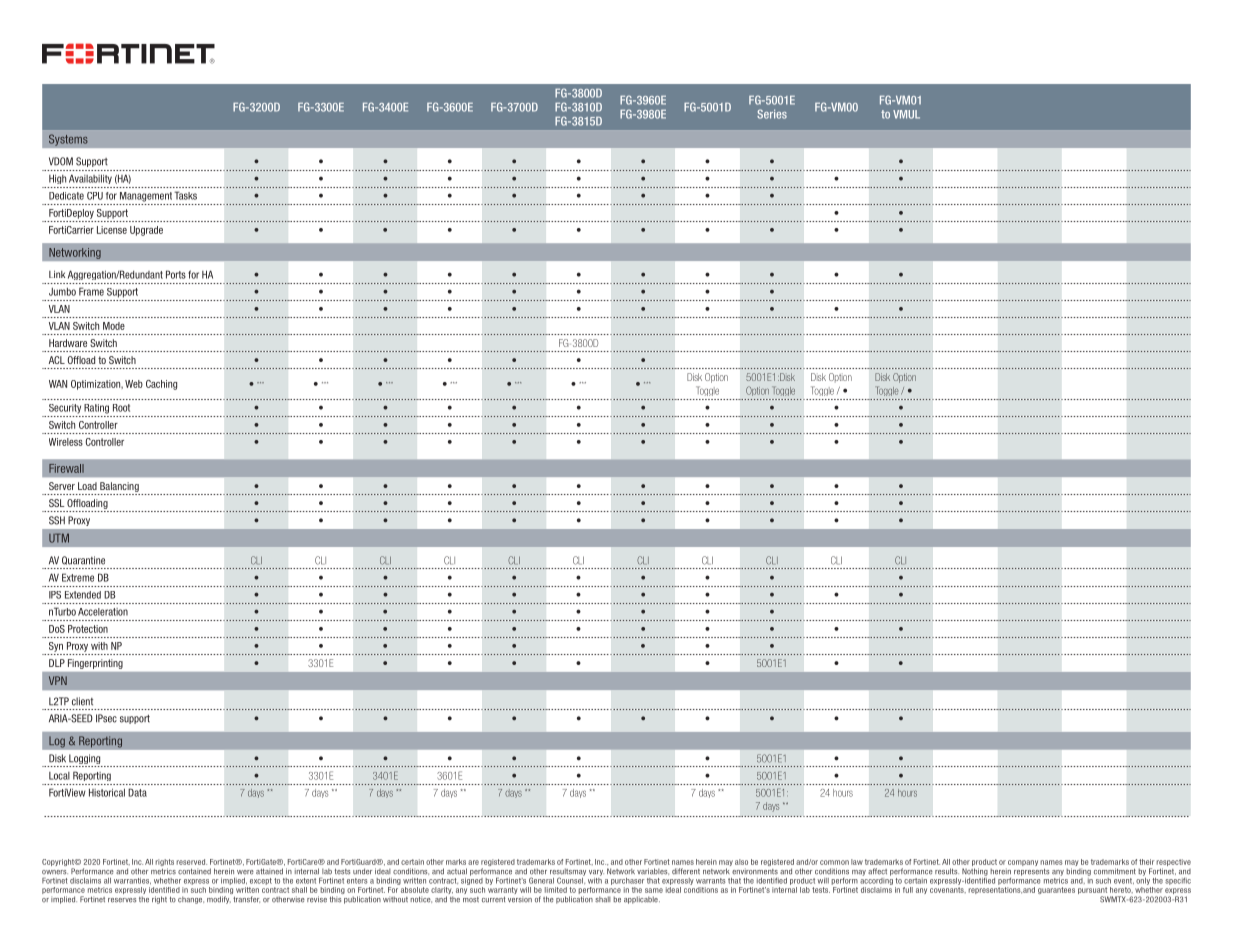  What do you see at coordinates (772, 114) in the screenshot?
I see `Series` at bounding box center [772, 114].
